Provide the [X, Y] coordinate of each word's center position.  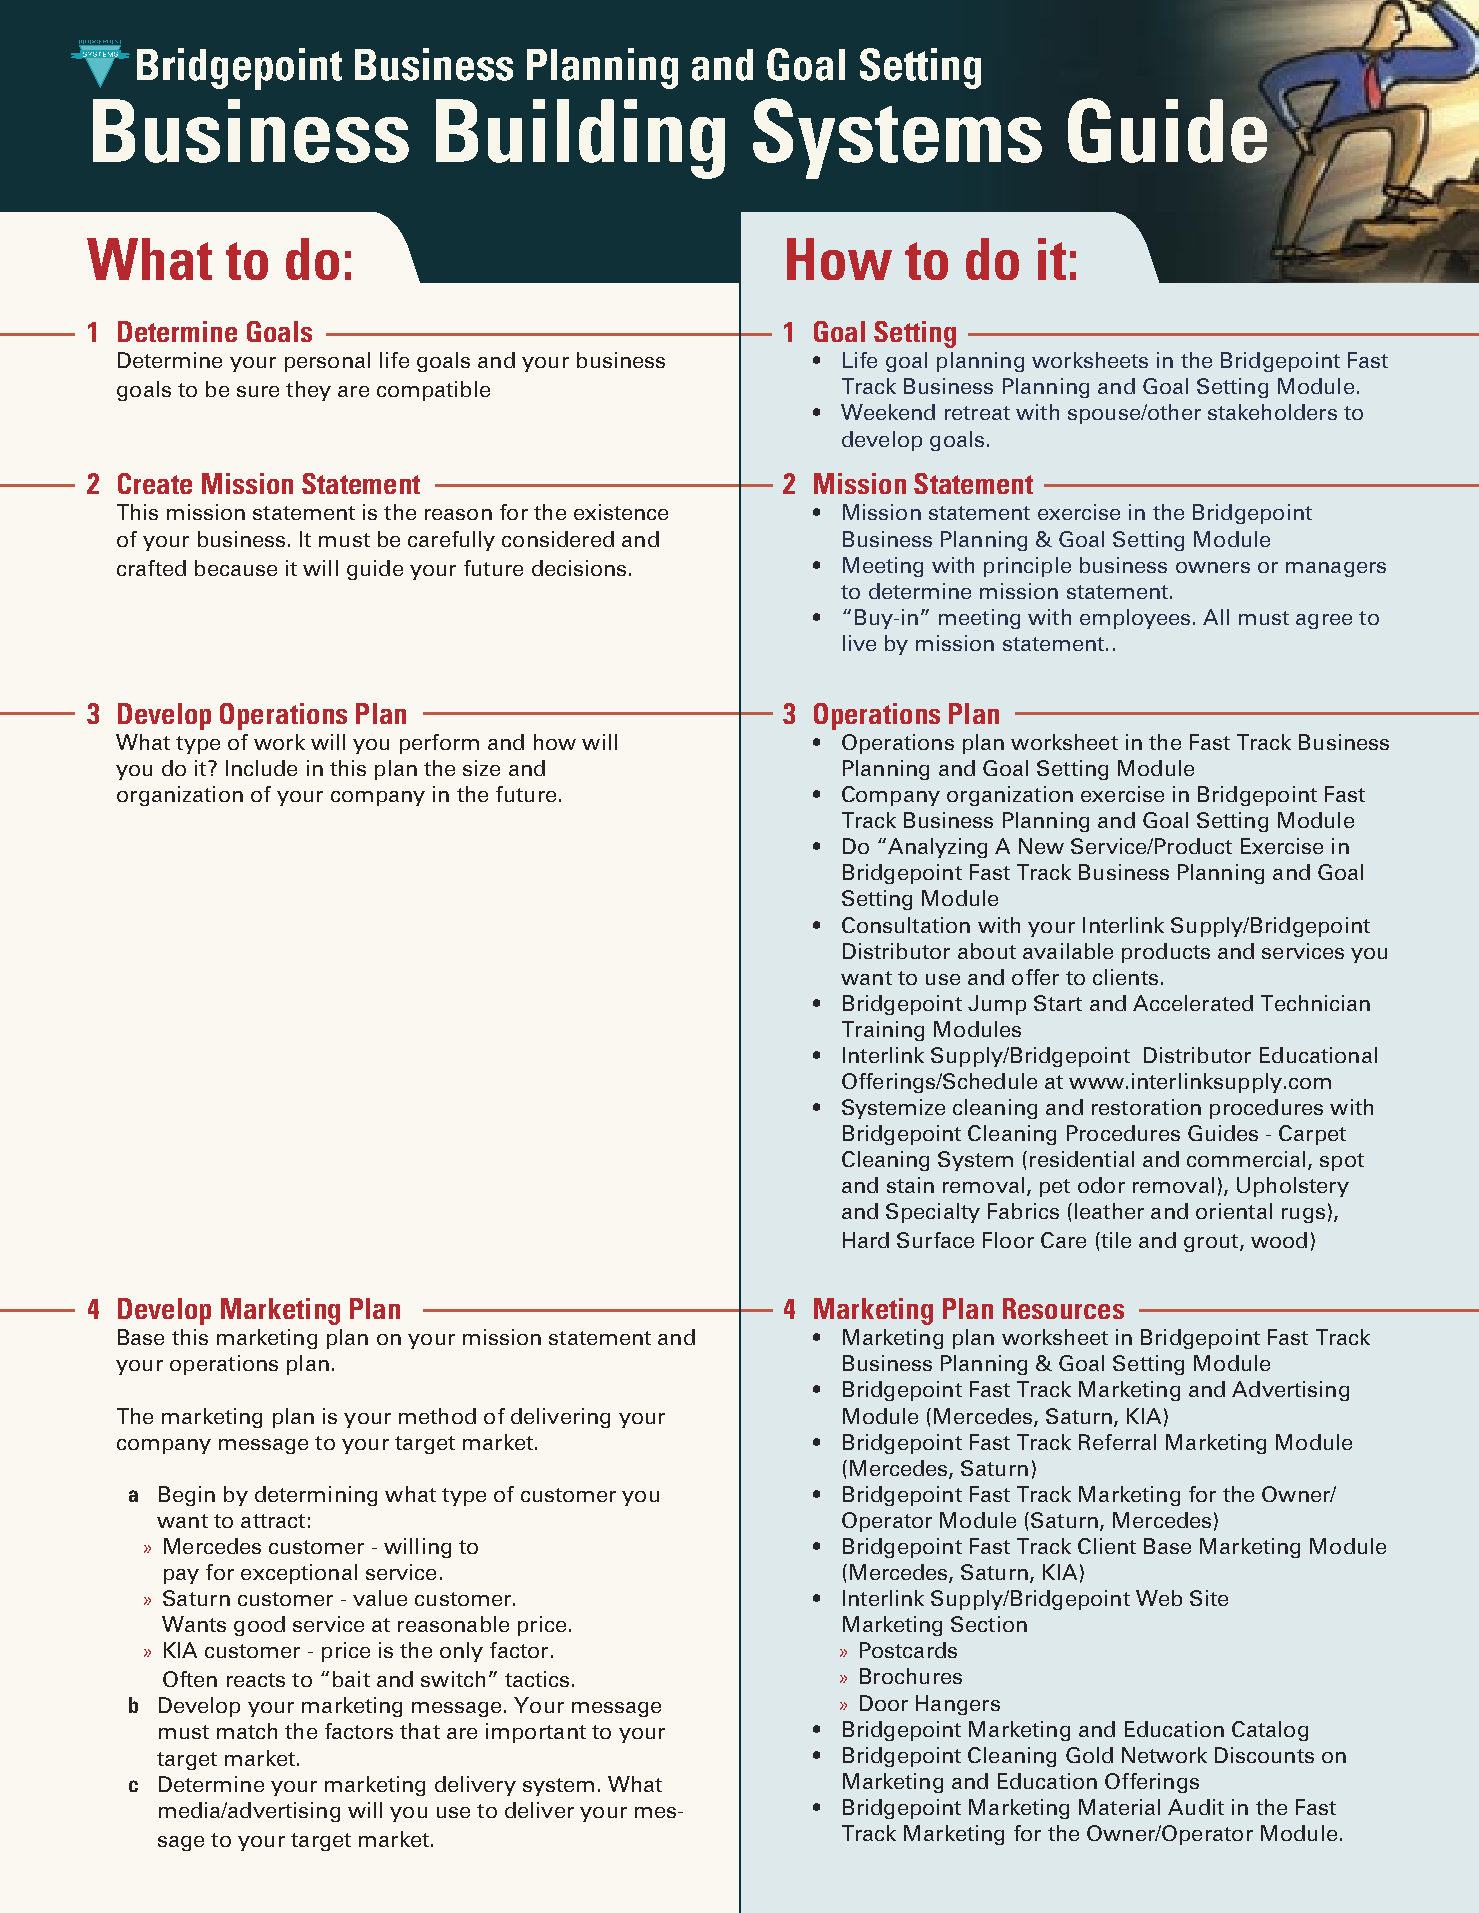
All [1216, 617]
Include [261, 768]
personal [327, 362]
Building [580, 139]
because [236, 568]
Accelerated [1193, 1003]
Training [883, 1031]
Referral [1117, 1442]
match [247, 1731]
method [437, 1416]
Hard [866, 1240]
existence [621, 512]
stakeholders [1272, 412]
